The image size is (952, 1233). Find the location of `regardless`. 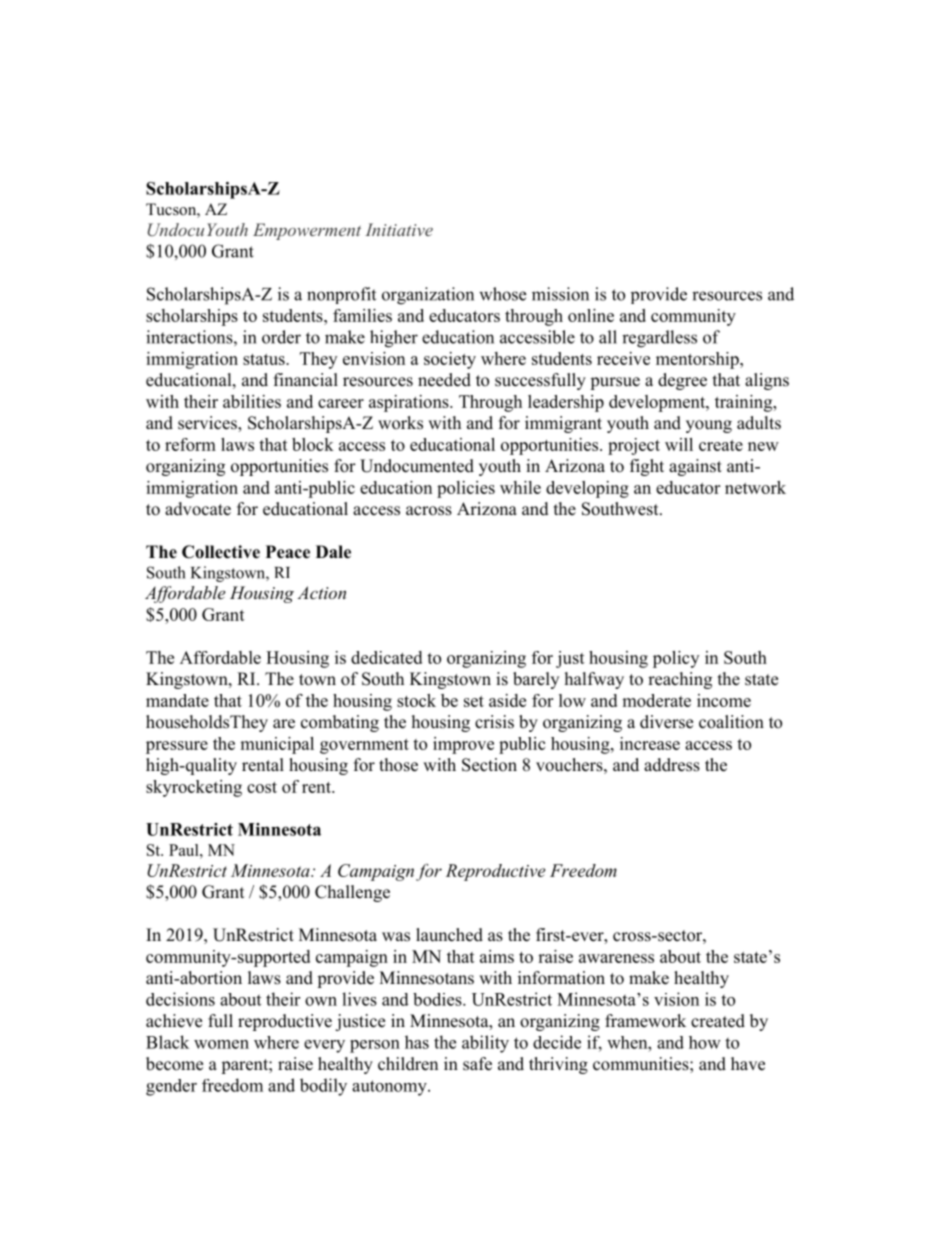

regardless is located at coordinates (659, 339).
